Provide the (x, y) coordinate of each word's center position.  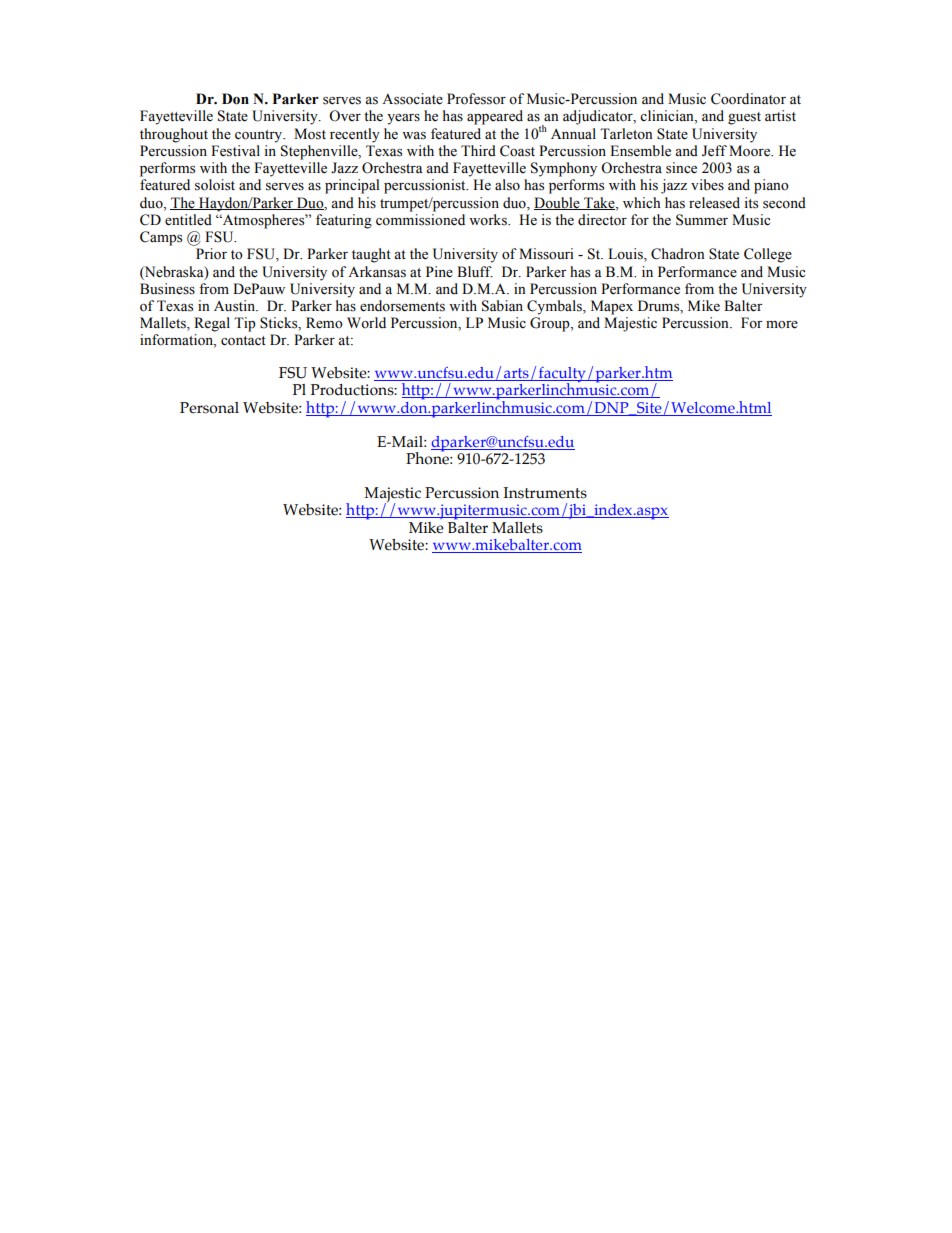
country (260, 136)
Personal (209, 408)
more (782, 325)
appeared (495, 117)
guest (744, 118)
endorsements (402, 306)
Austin (235, 306)
